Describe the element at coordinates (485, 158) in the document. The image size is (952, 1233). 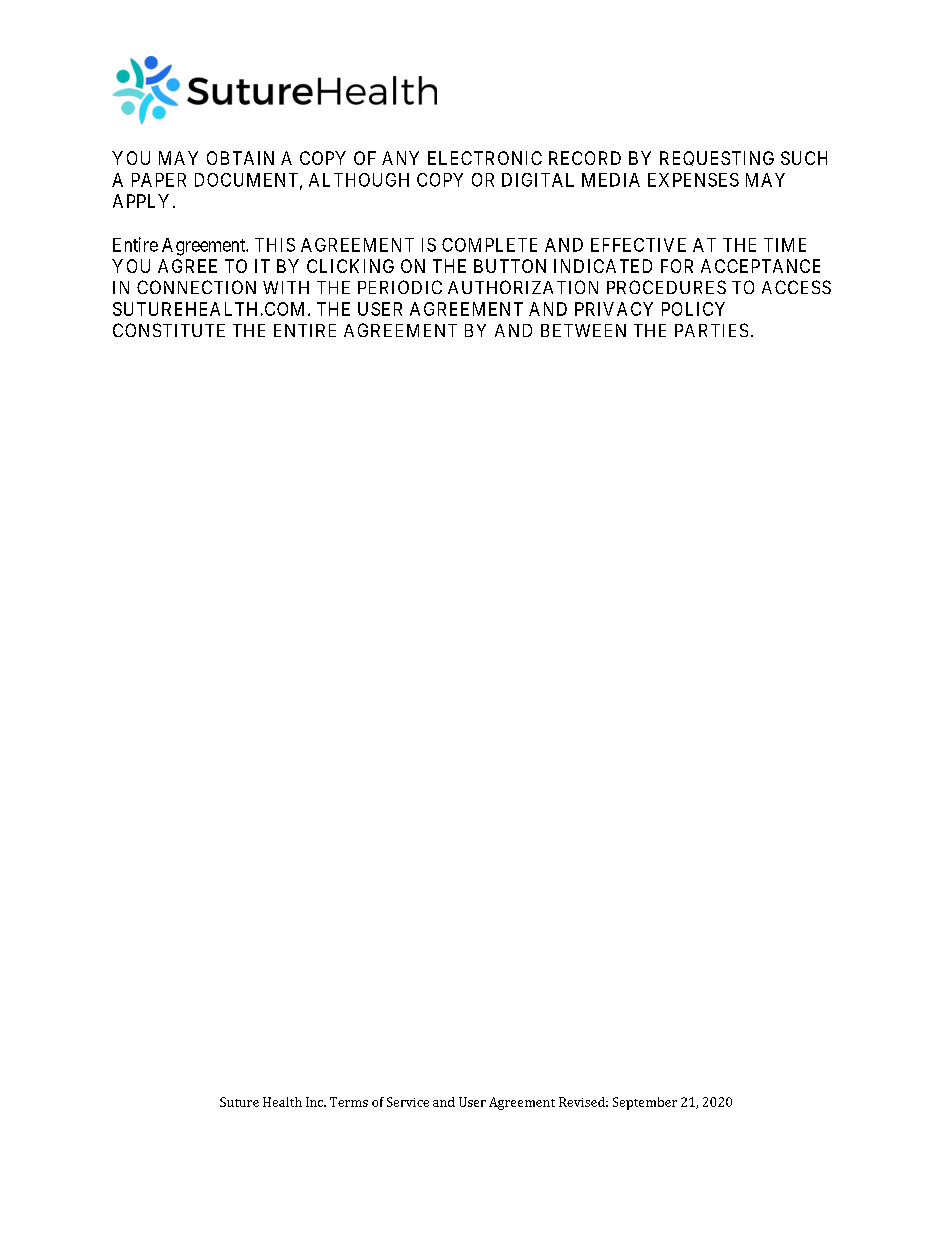
I see `ELECTRONIC` at that location.
